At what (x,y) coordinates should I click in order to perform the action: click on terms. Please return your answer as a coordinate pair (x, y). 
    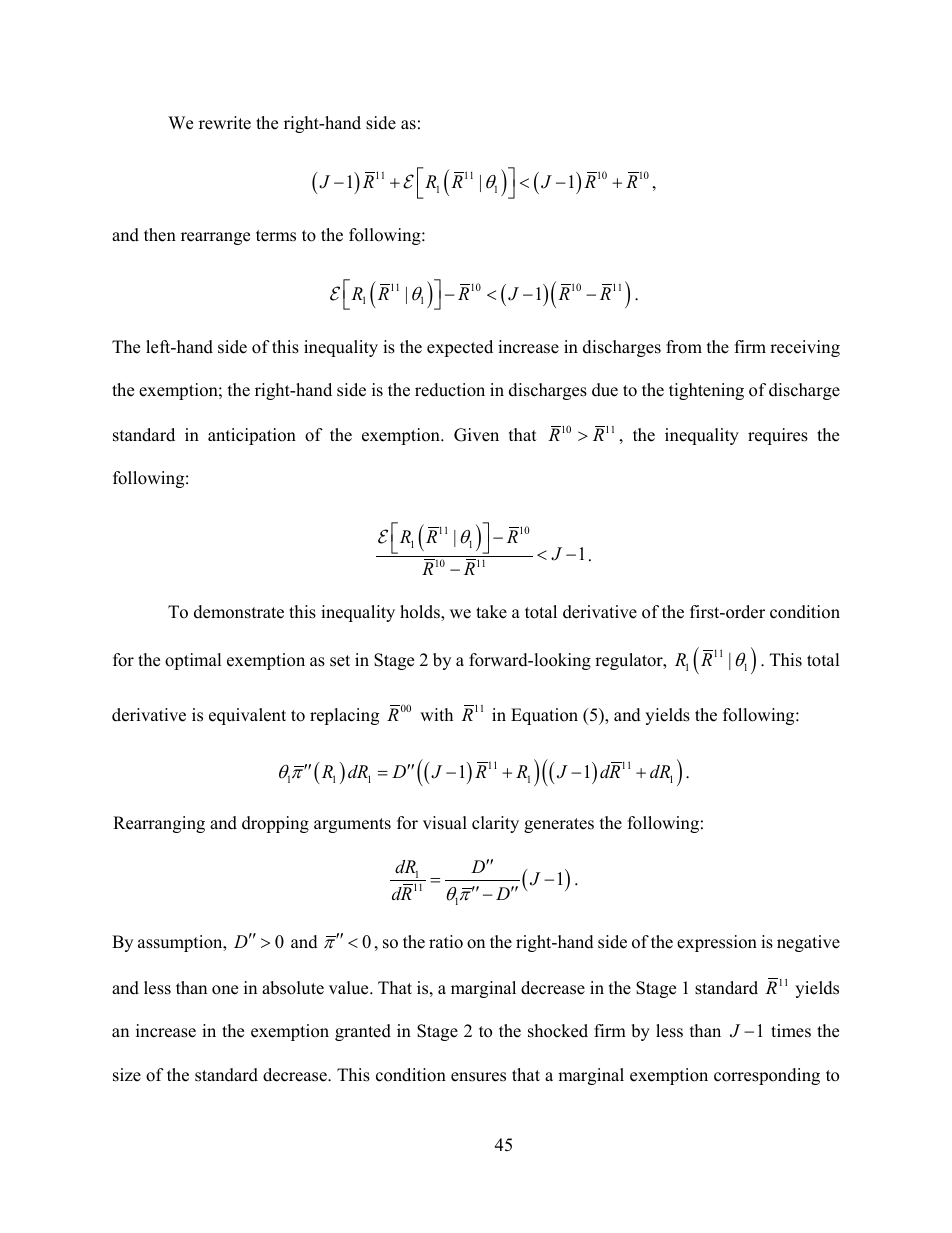
    Looking at the image, I should click on (276, 236).
